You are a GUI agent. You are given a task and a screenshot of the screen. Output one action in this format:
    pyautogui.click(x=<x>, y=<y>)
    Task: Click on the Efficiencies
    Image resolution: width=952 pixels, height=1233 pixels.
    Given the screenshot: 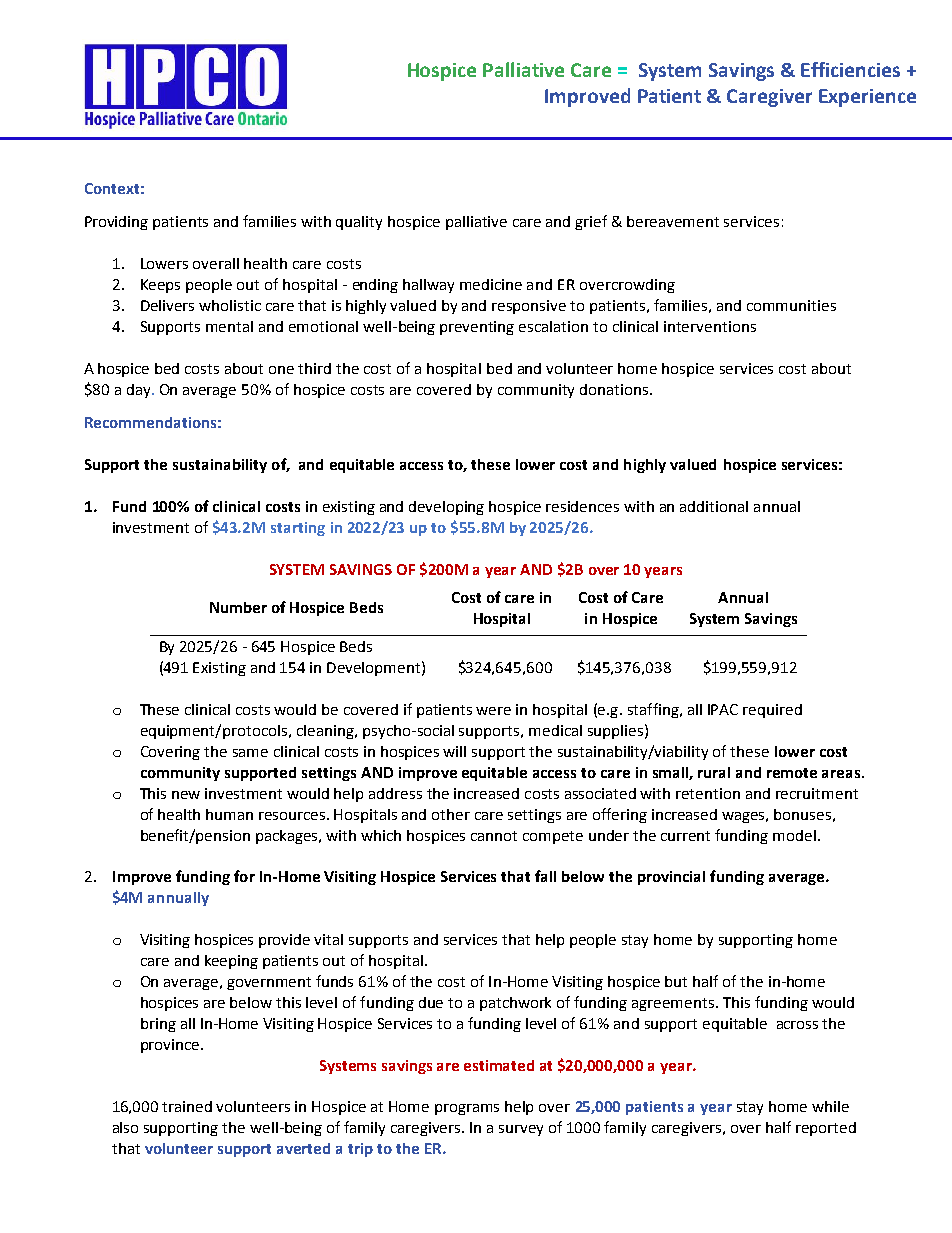 What is the action you would take?
    pyautogui.click(x=850, y=69)
